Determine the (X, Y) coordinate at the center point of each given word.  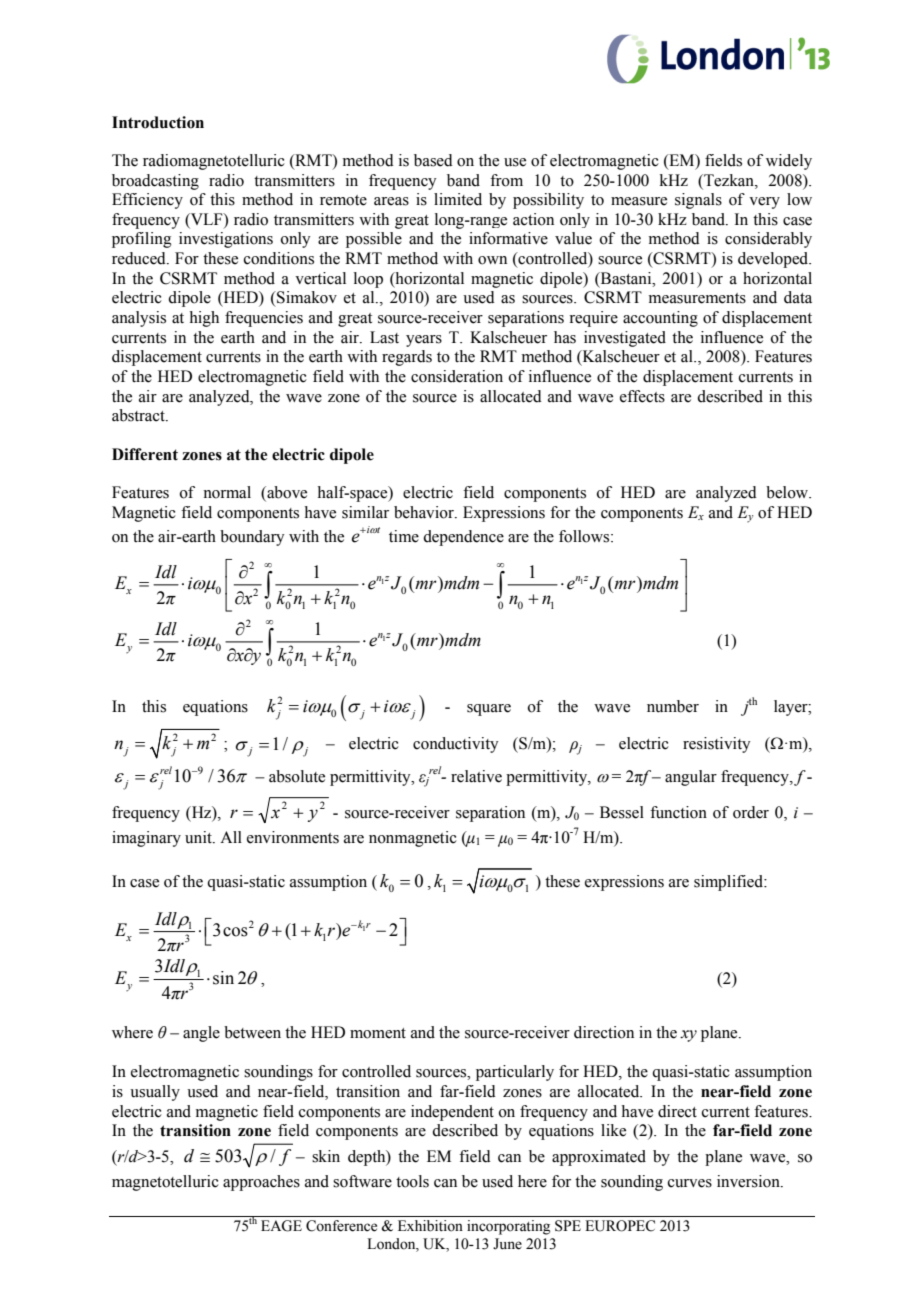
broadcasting (155, 182)
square (489, 710)
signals (698, 201)
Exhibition (430, 1226)
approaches (261, 1183)
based (433, 160)
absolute (297, 776)
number (673, 706)
